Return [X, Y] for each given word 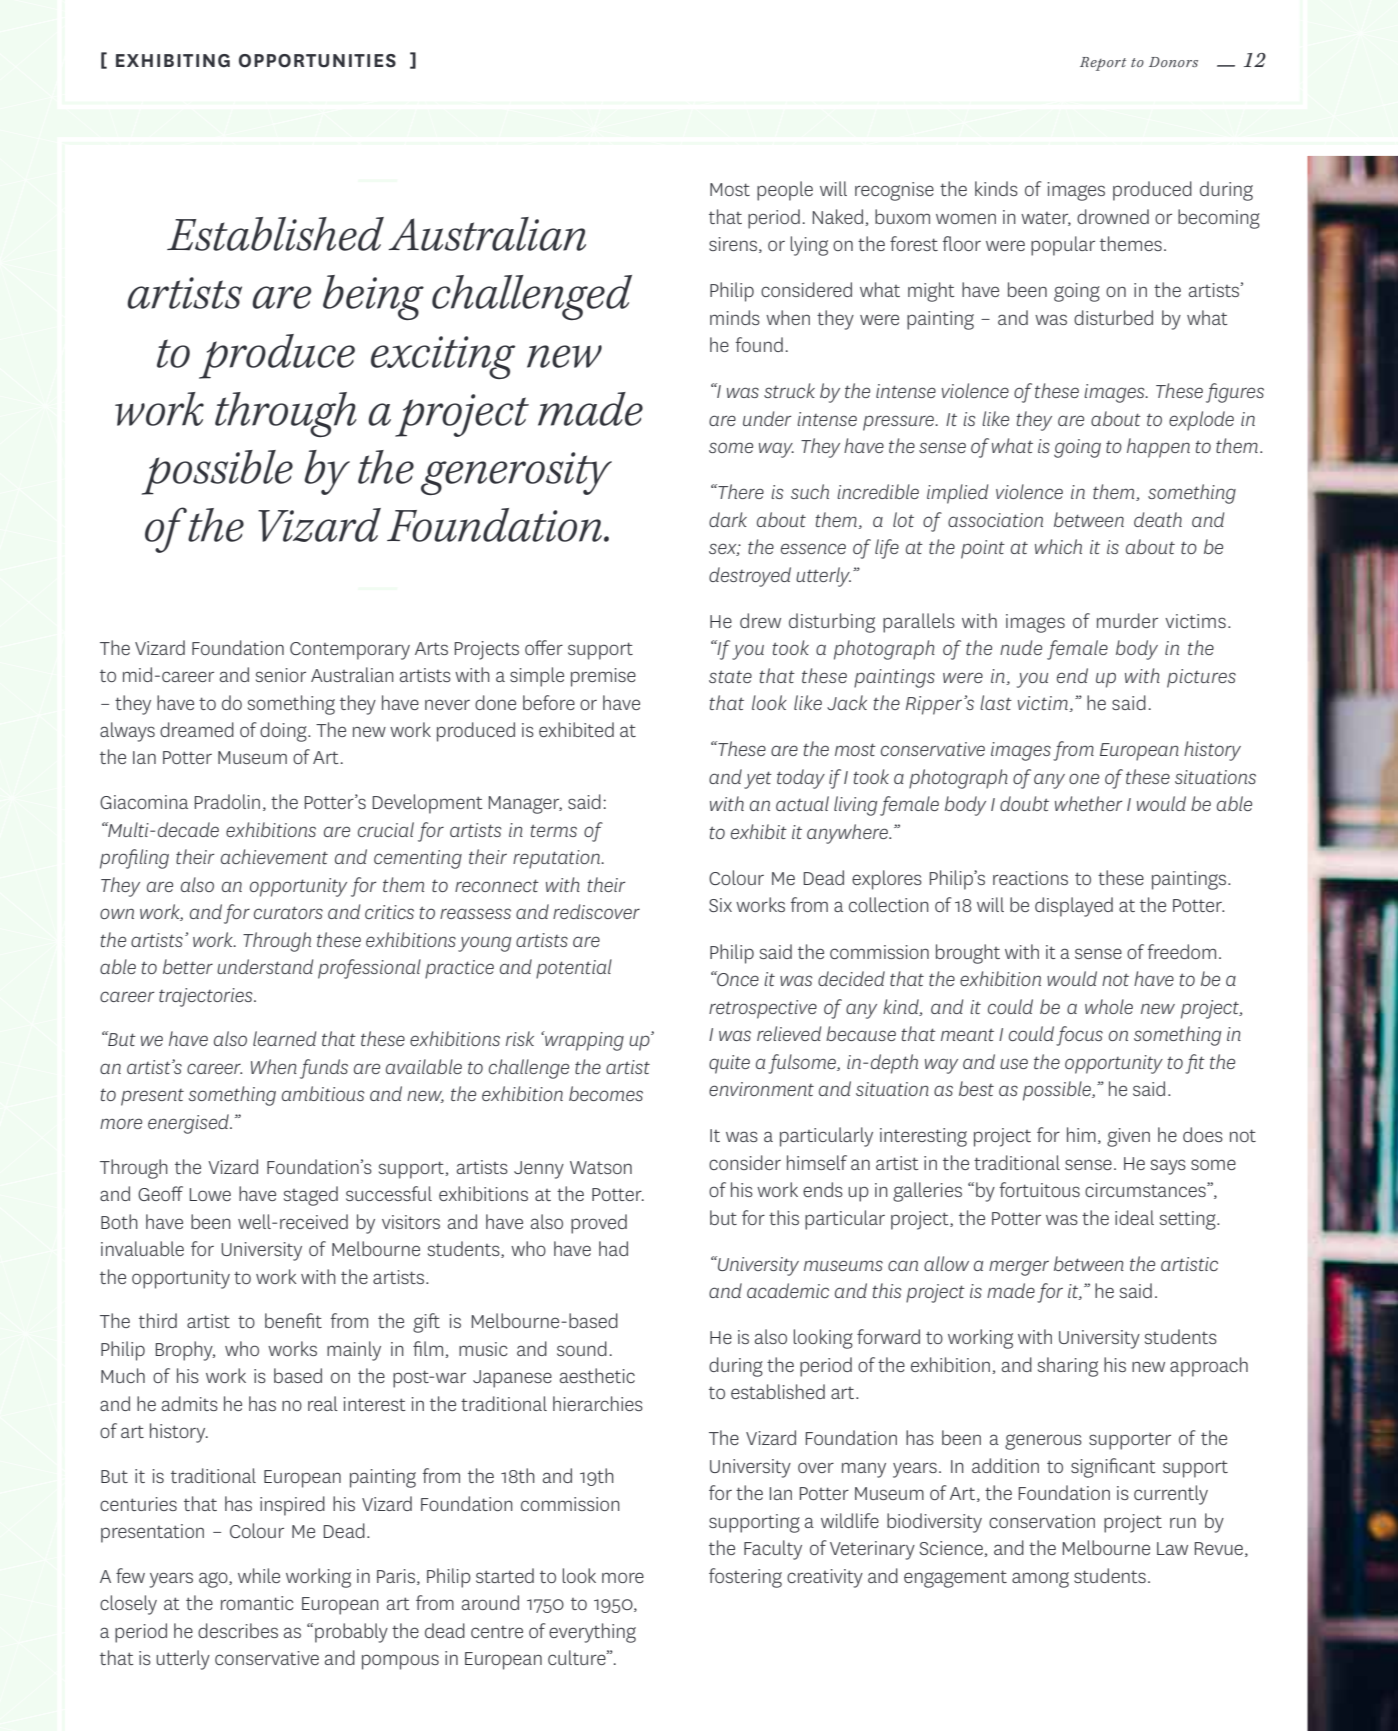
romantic [257, 1603]
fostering [745, 1578]
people [785, 191]
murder [1127, 620]
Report [1103, 64]
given [1128, 1137]
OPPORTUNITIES [317, 61]
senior [281, 675]
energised [189, 1124]
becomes [606, 1093]
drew [760, 620]
